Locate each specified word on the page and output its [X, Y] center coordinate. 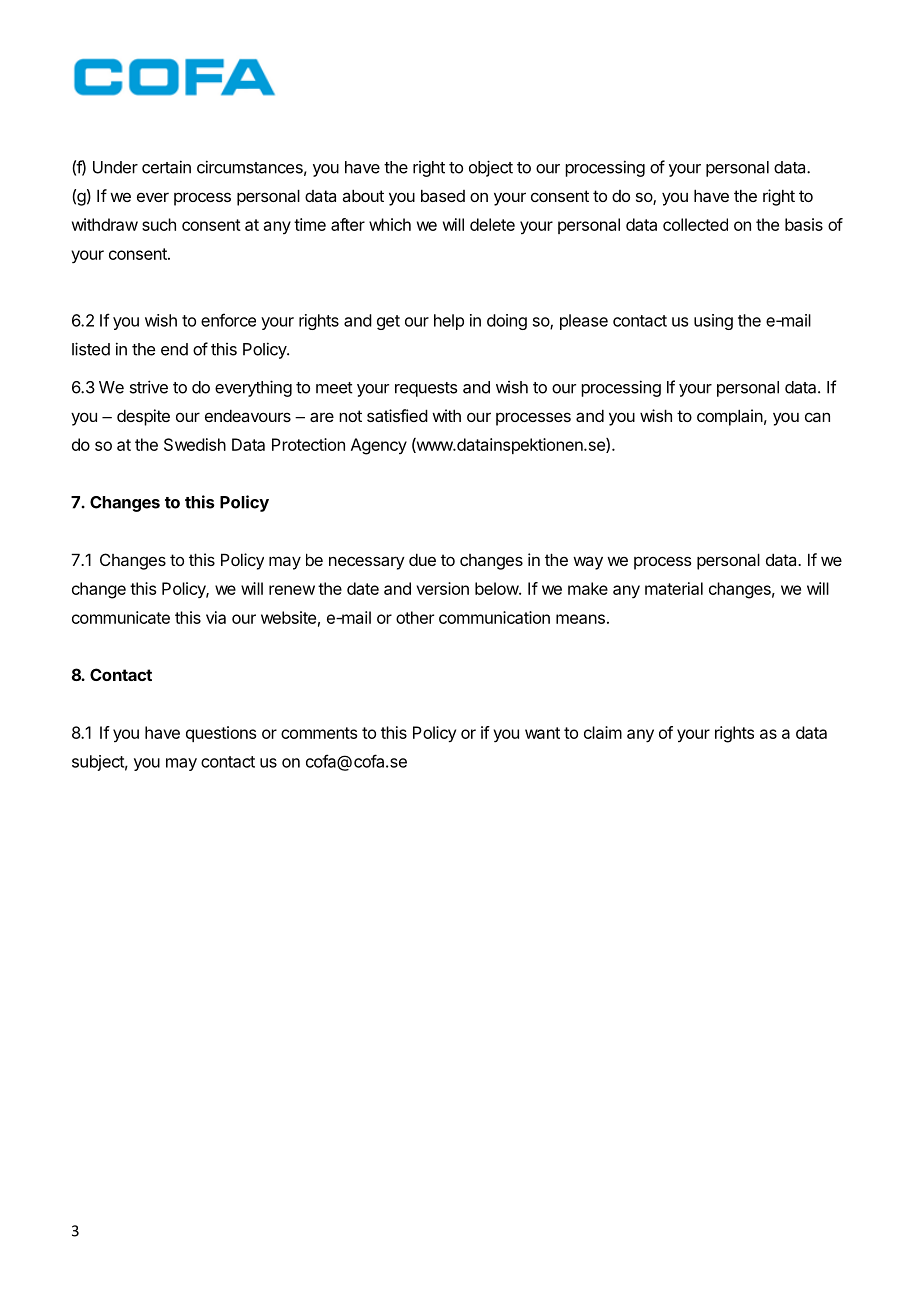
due [422, 559]
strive [149, 387]
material [674, 588]
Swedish [195, 444]
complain [730, 417]
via [216, 617]
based [443, 195]
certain [166, 167]
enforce [228, 320]
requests [426, 389]
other [415, 617]
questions [221, 734]
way [588, 563]
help [449, 322]
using [713, 322]
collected [695, 224]
